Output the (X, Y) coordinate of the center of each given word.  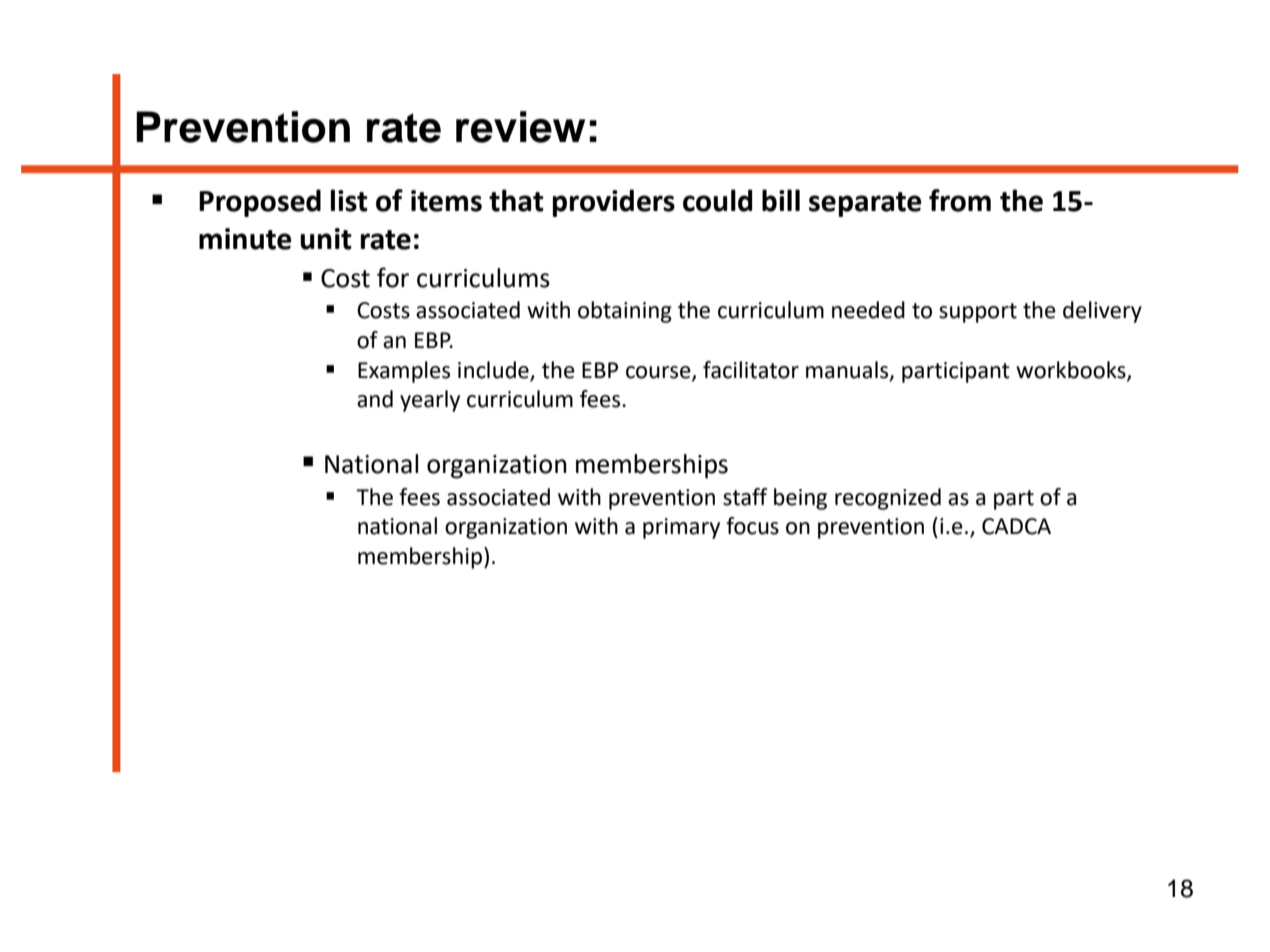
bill (781, 200)
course (659, 373)
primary (681, 528)
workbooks (1072, 370)
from (960, 200)
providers (614, 203)
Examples (404, 372)
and (375, 399)
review (520, 127)
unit (326, 239)
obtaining (625, 312)
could (717, 200)
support (978, 313)
